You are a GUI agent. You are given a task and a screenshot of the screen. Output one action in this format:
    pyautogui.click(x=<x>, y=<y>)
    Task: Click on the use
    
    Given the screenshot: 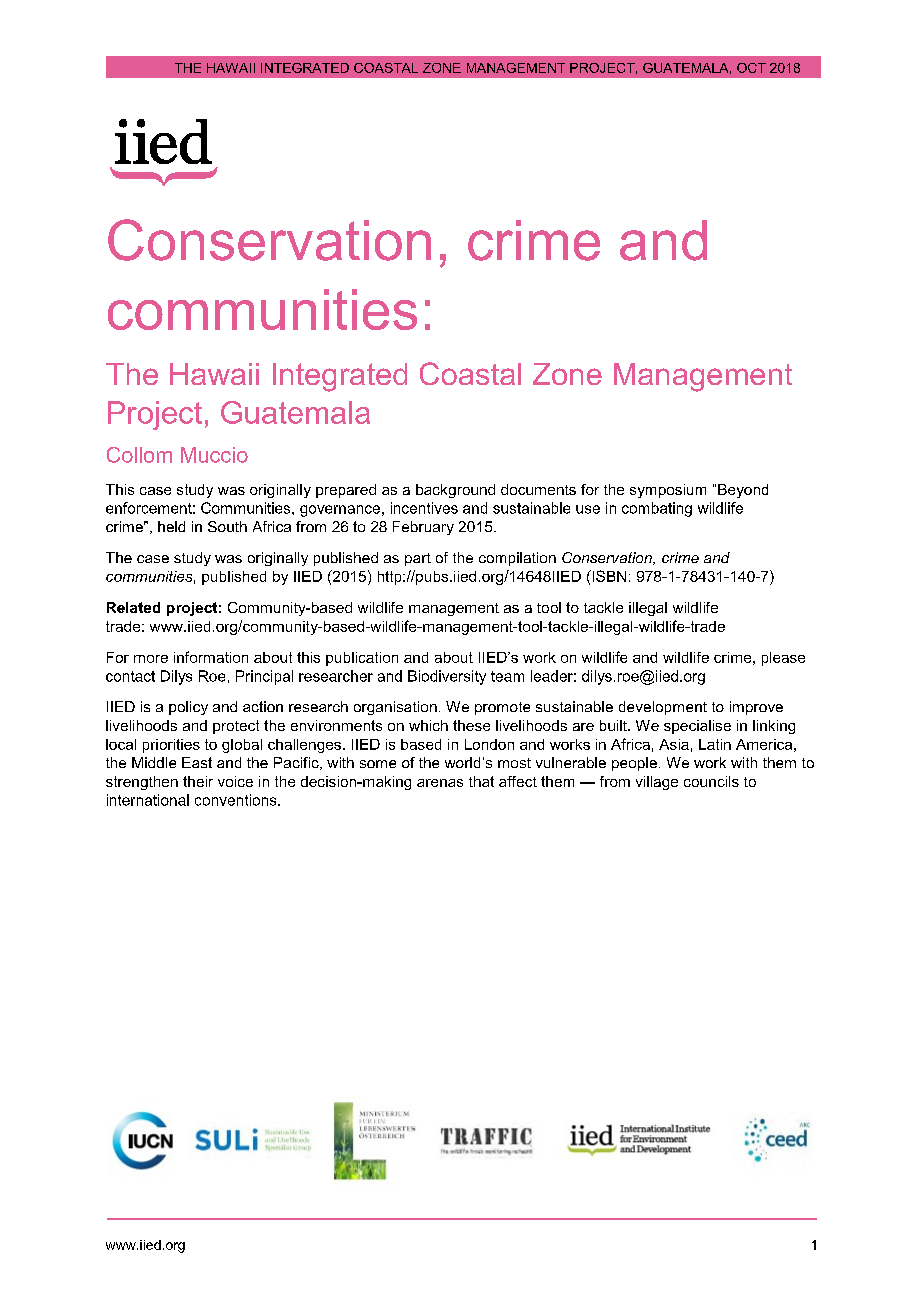 What is the action you would take?
    pyautogui.click(x=588, y=509)
